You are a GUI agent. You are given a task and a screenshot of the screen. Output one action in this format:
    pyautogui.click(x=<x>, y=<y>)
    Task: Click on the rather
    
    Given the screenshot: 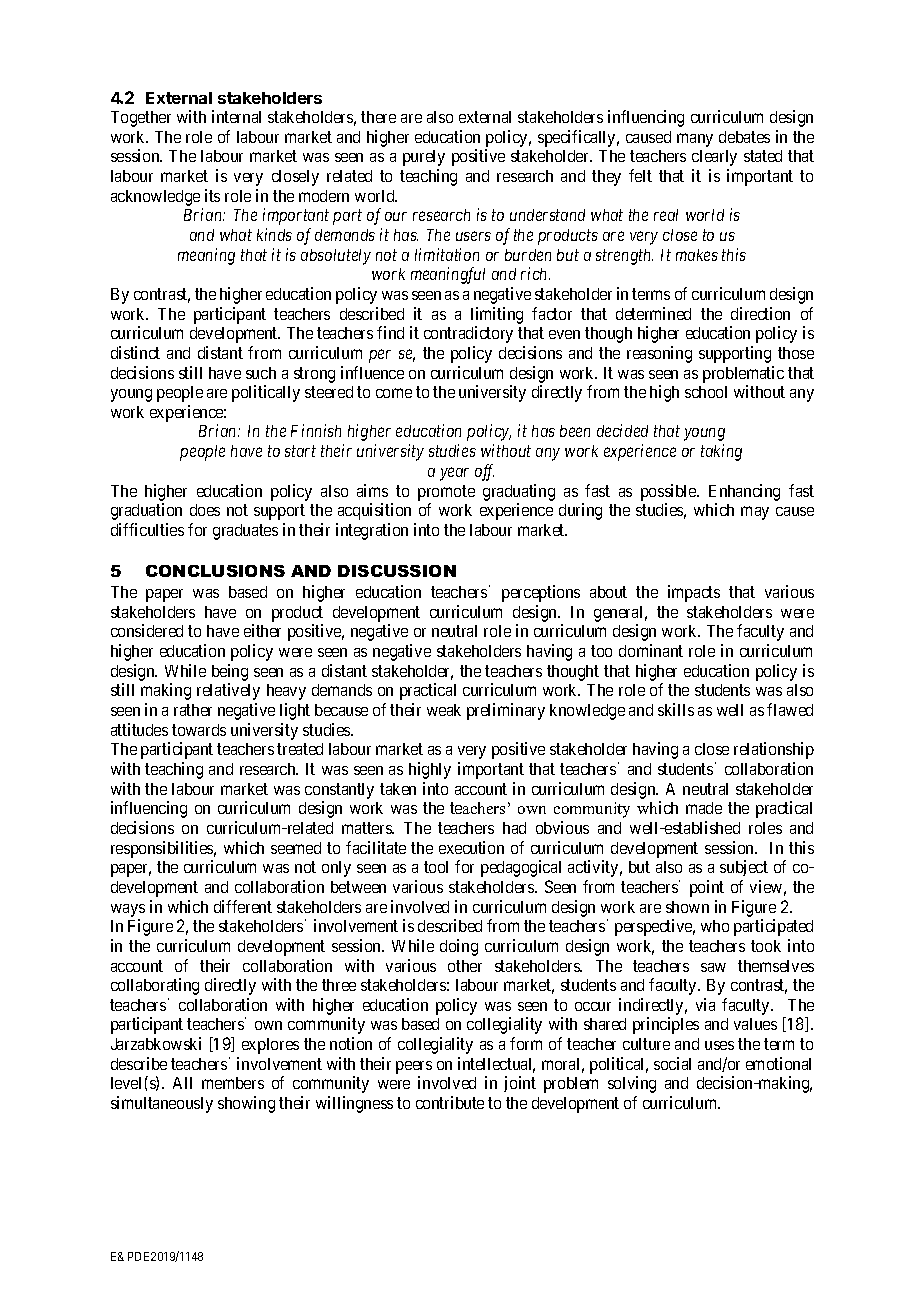 What is the action you would take?
    pyautogui.click(x=193, y=710)
